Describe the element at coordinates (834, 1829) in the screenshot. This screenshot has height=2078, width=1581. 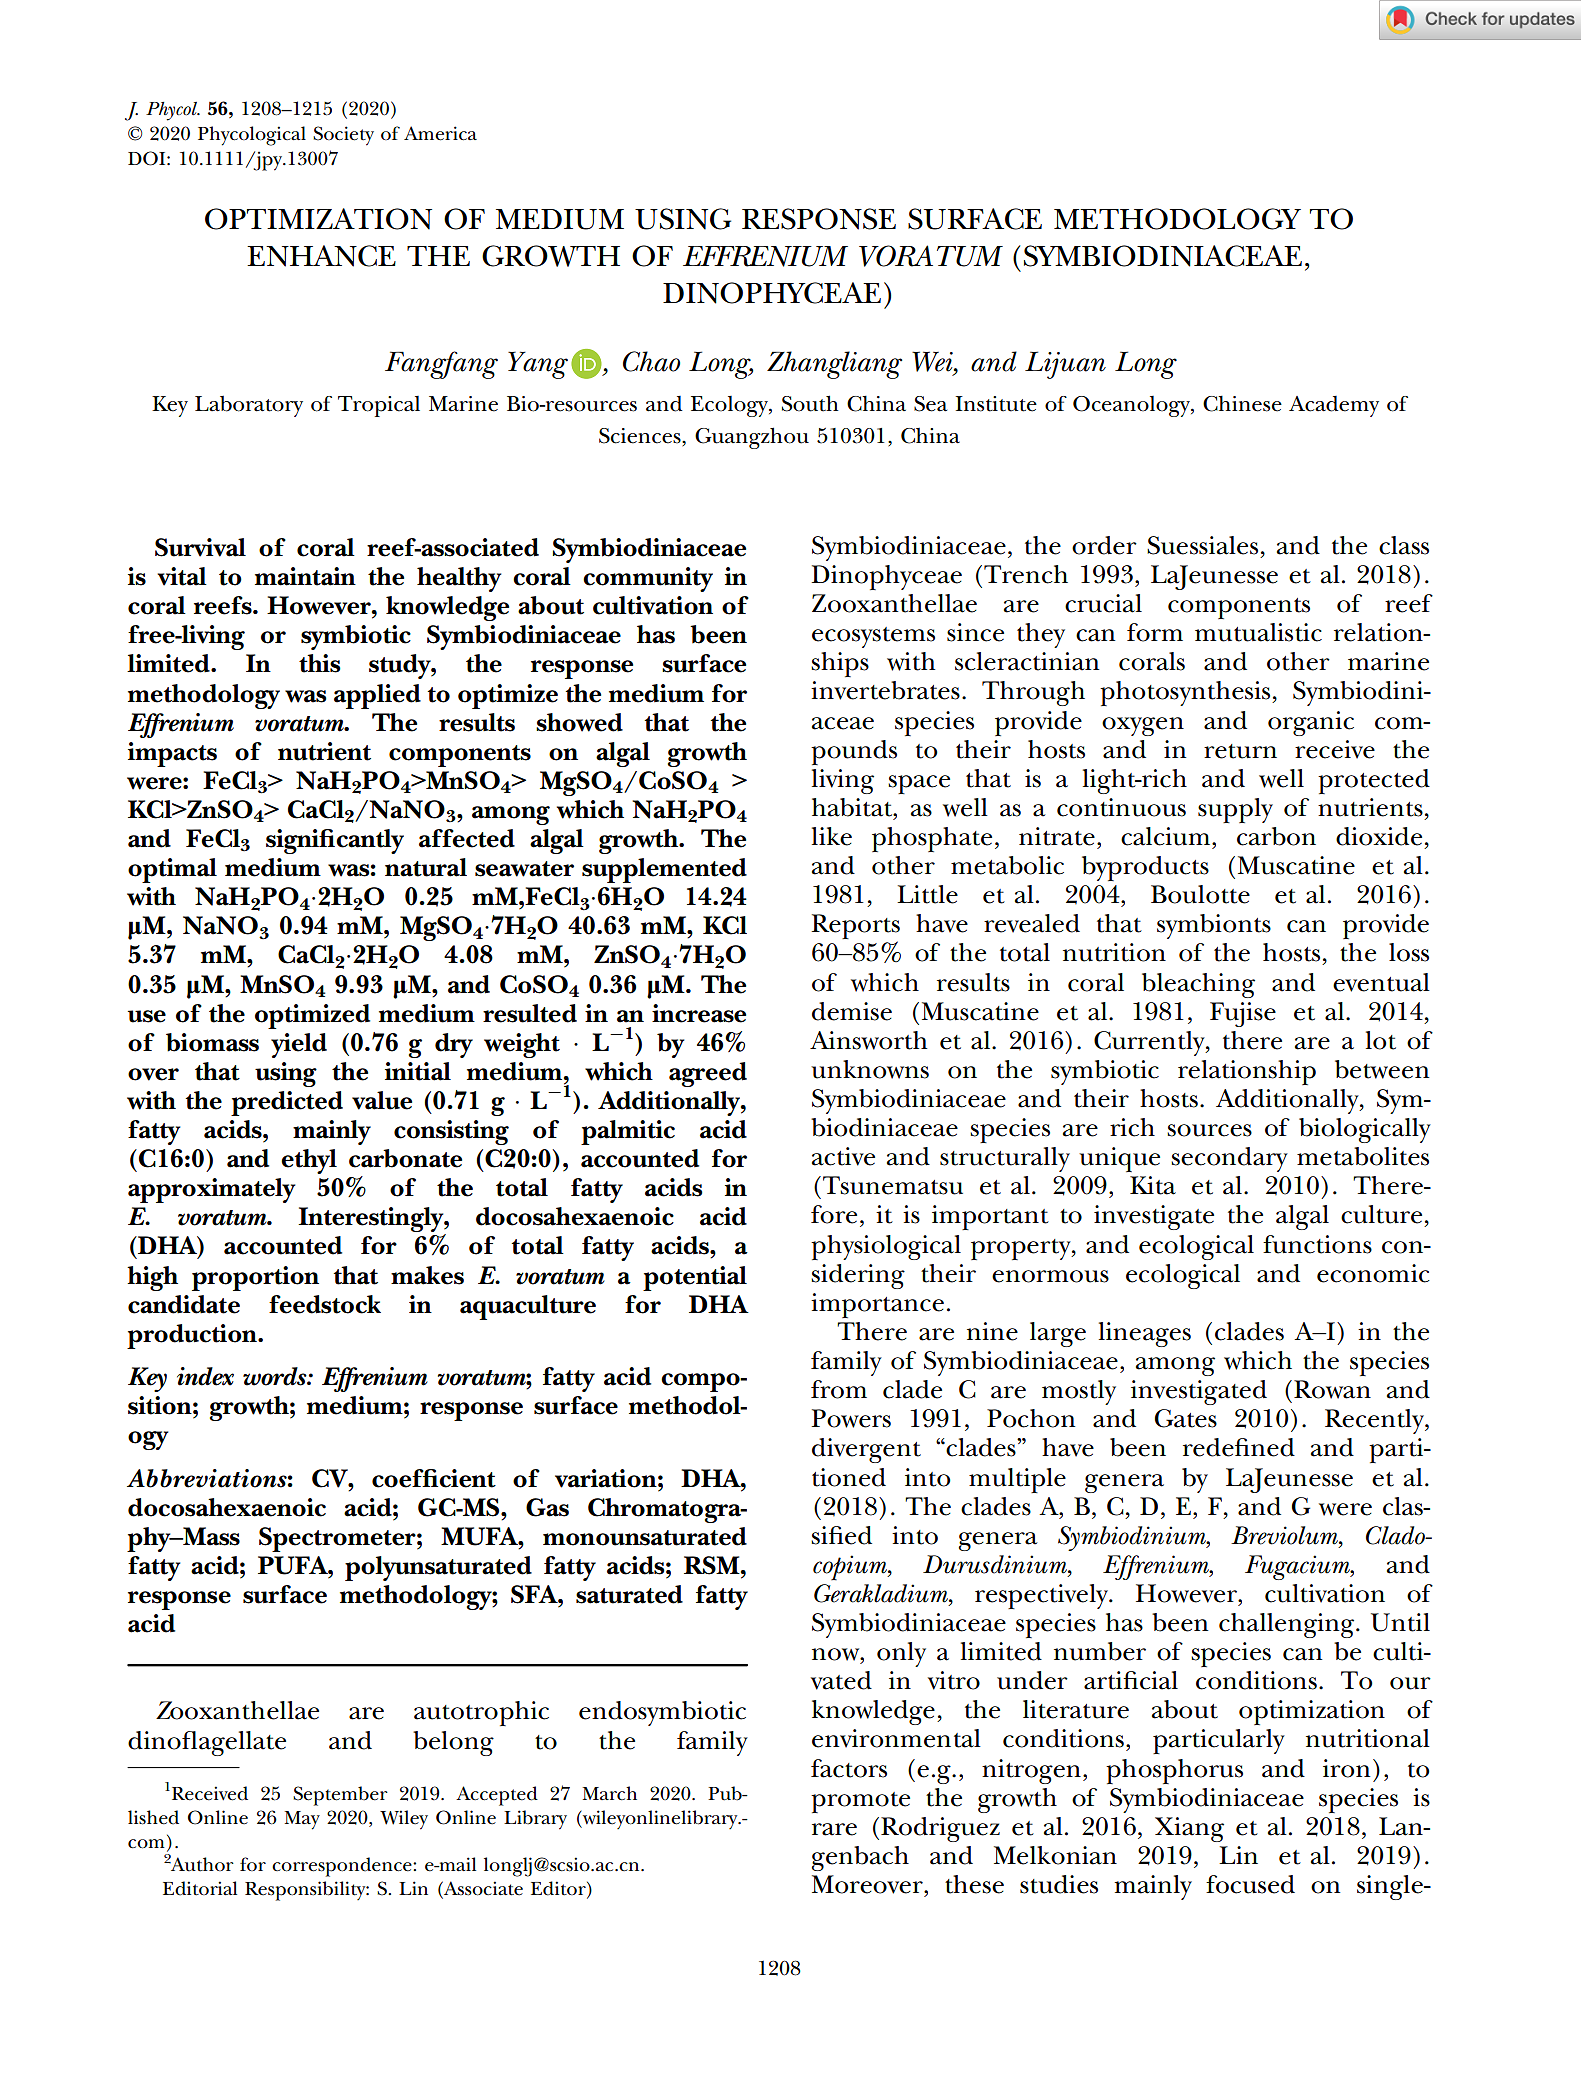
I see `rare` at that location.
